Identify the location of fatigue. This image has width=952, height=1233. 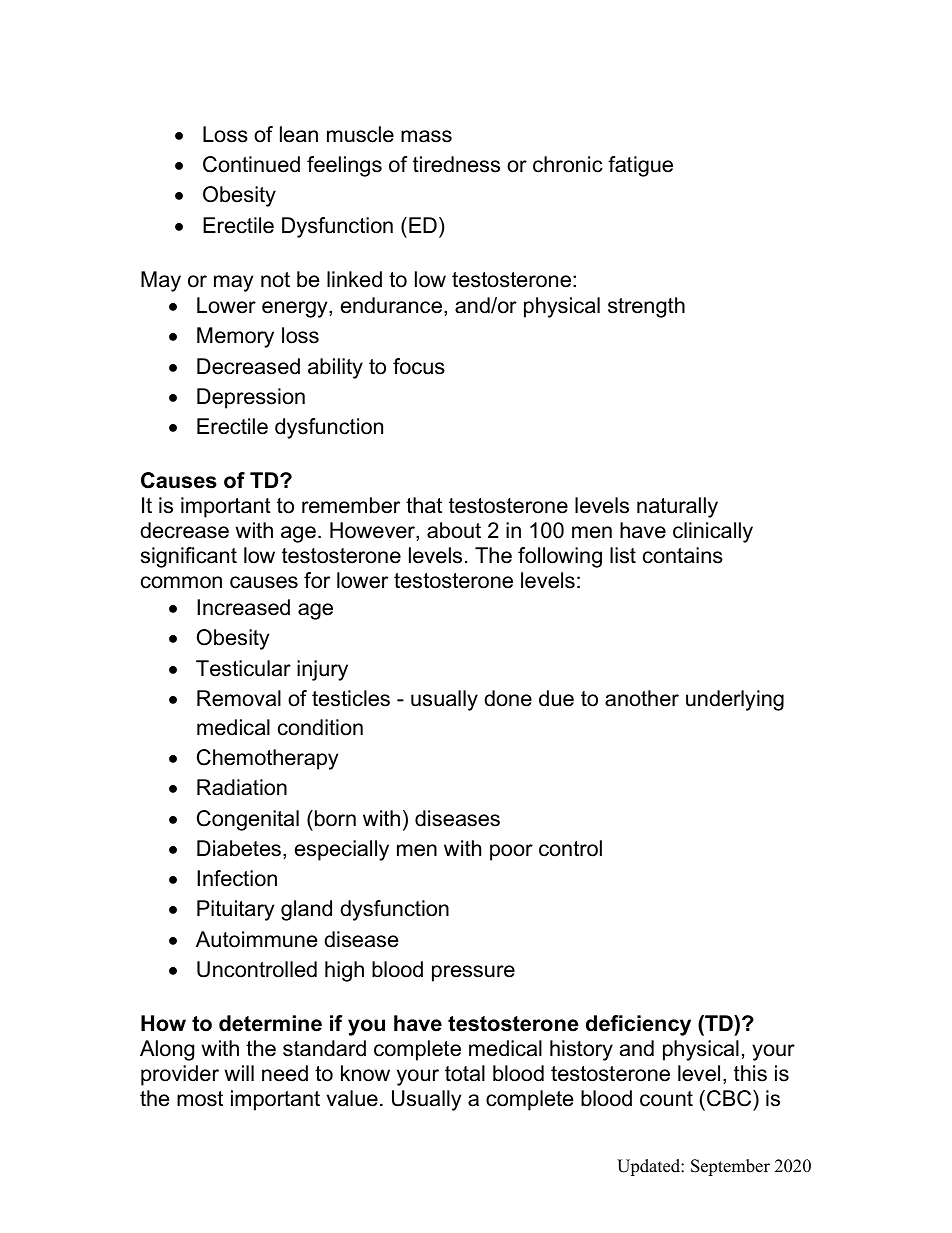
(640, 166).
